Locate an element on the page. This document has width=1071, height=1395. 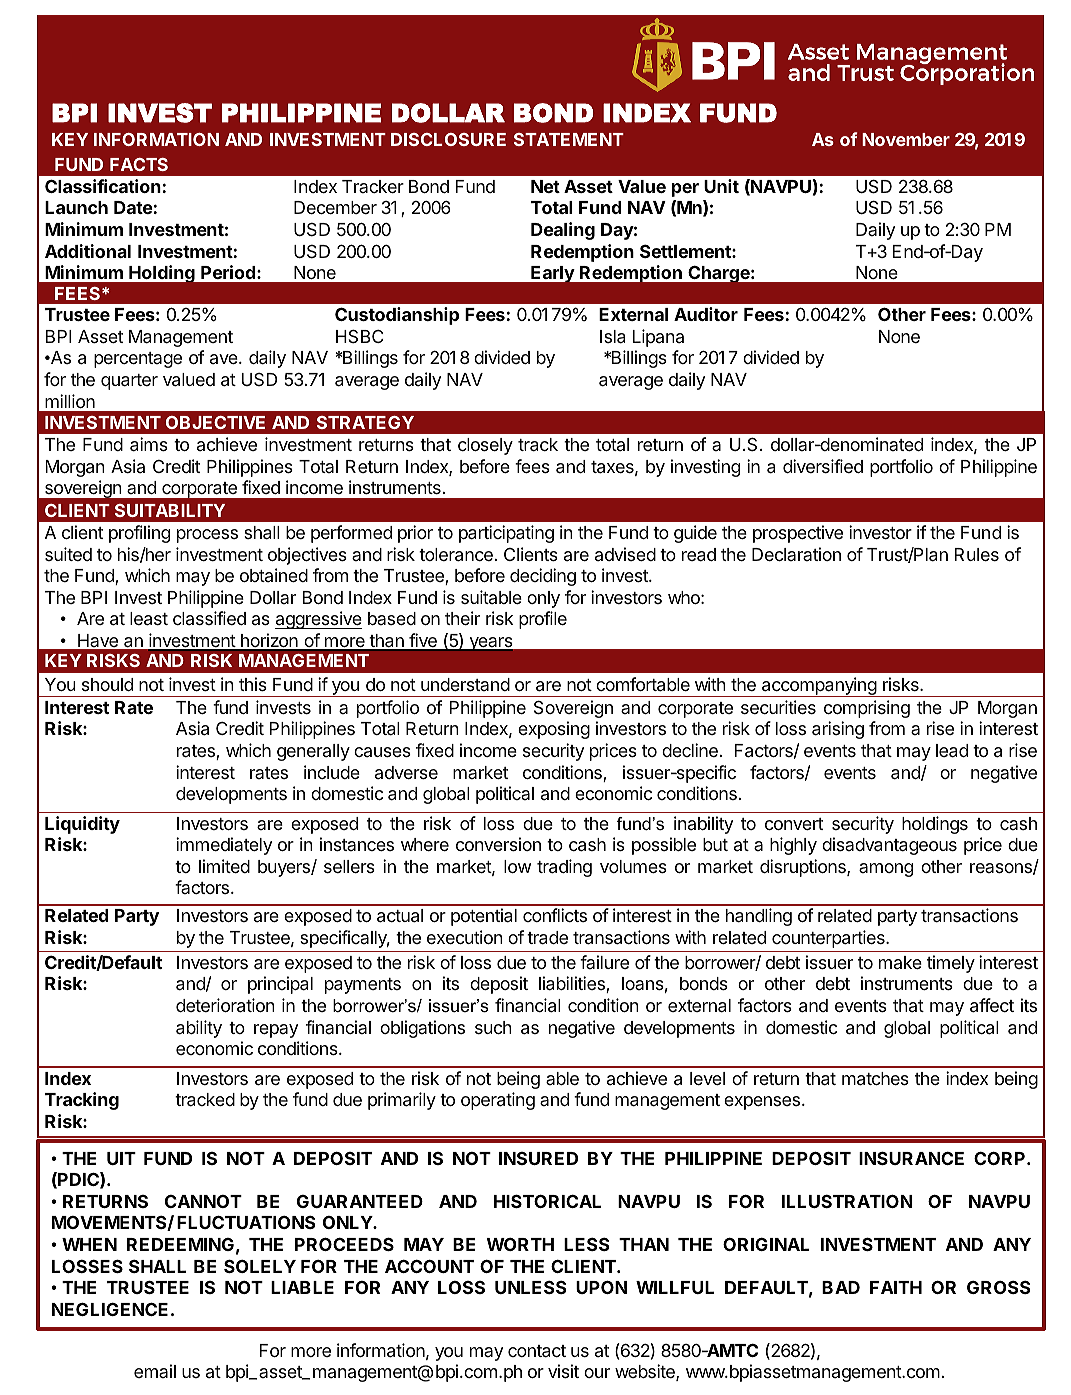
closely is located at coordinates (485, 446).
